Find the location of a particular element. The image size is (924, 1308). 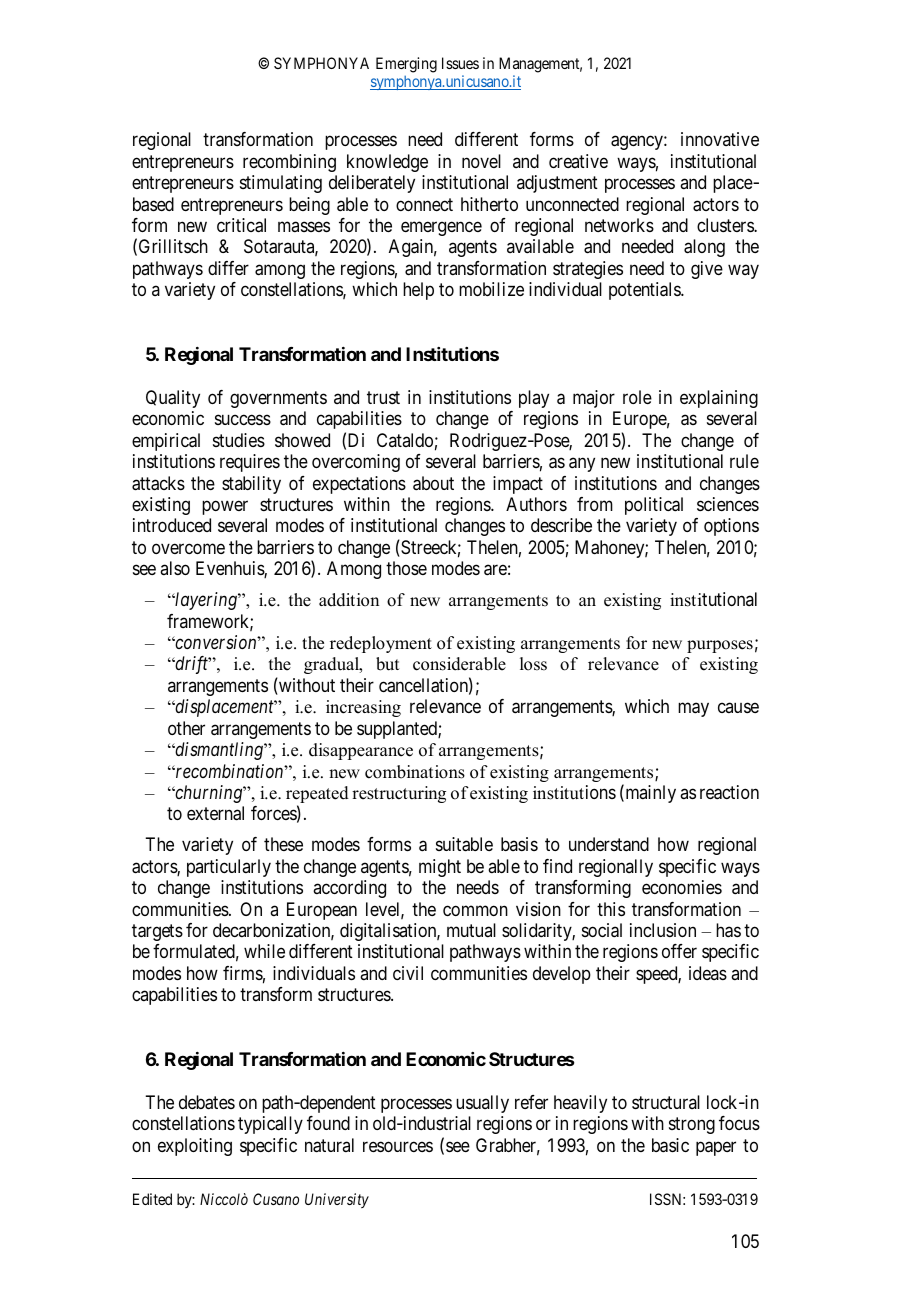

economies is located at coordinates (682, 887).
